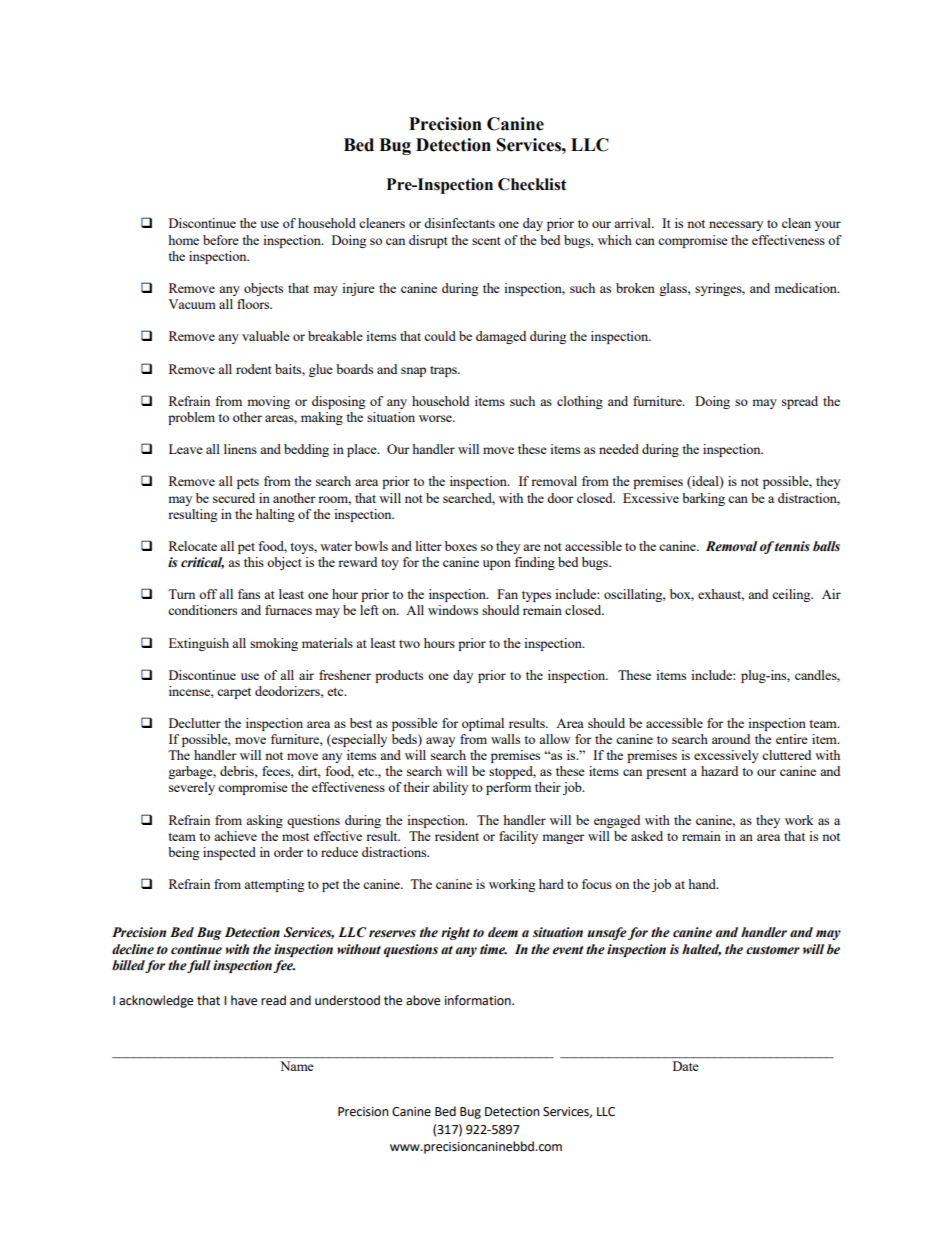 This screenshot has width=952, height=1233. I want to click on conditioners, so click(202, 610).
